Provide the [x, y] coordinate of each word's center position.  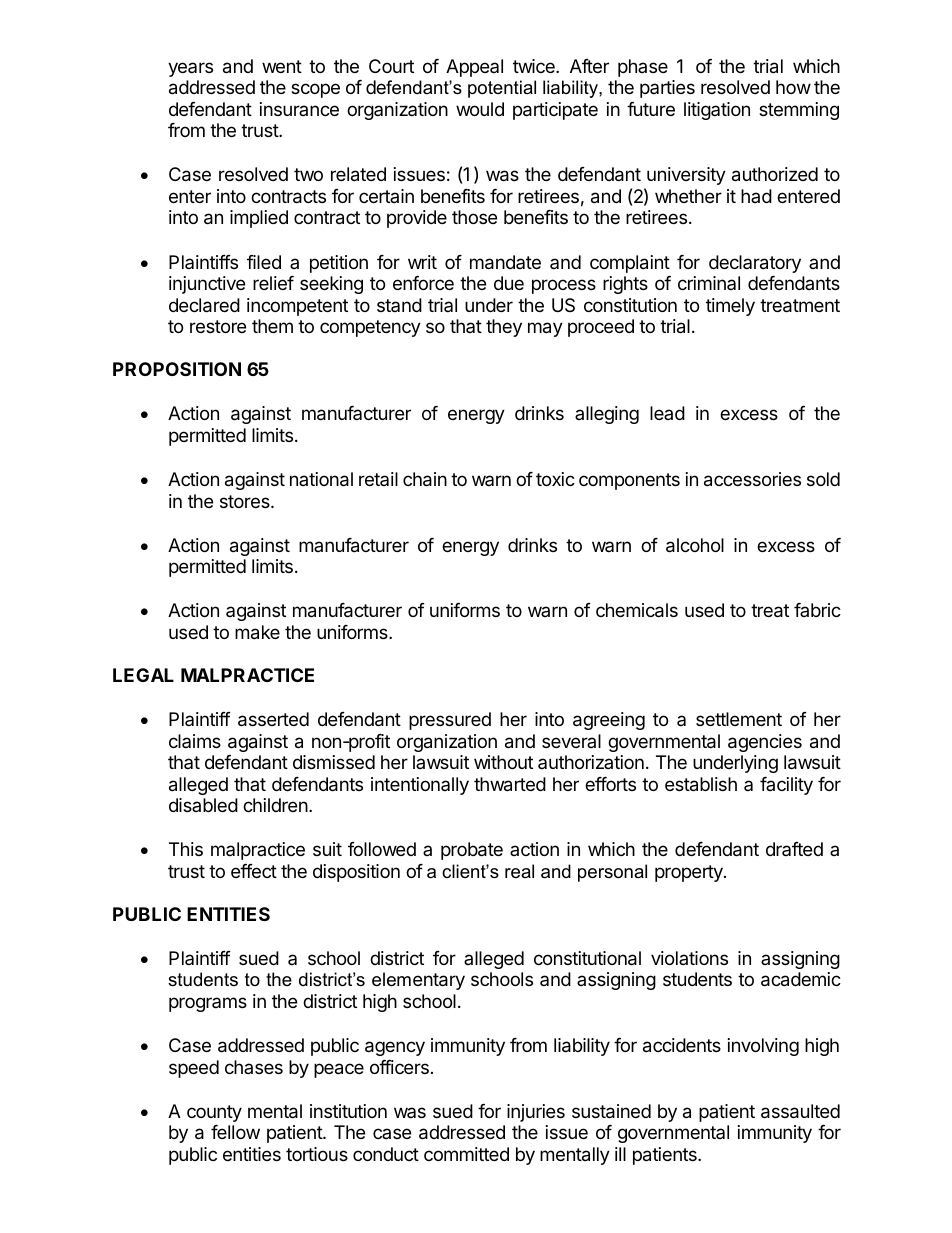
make [257, 632]
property [690, 873]
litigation [717, 111]
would [480, 109]
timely [730, 307]
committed [466, 1154]
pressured [450, 721]
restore [218, 326]
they [504, 328]
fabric [817, 610]
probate [472, 851]
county [214, 1113]
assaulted [800, 1111]
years [190, 69]
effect [254, 871]
